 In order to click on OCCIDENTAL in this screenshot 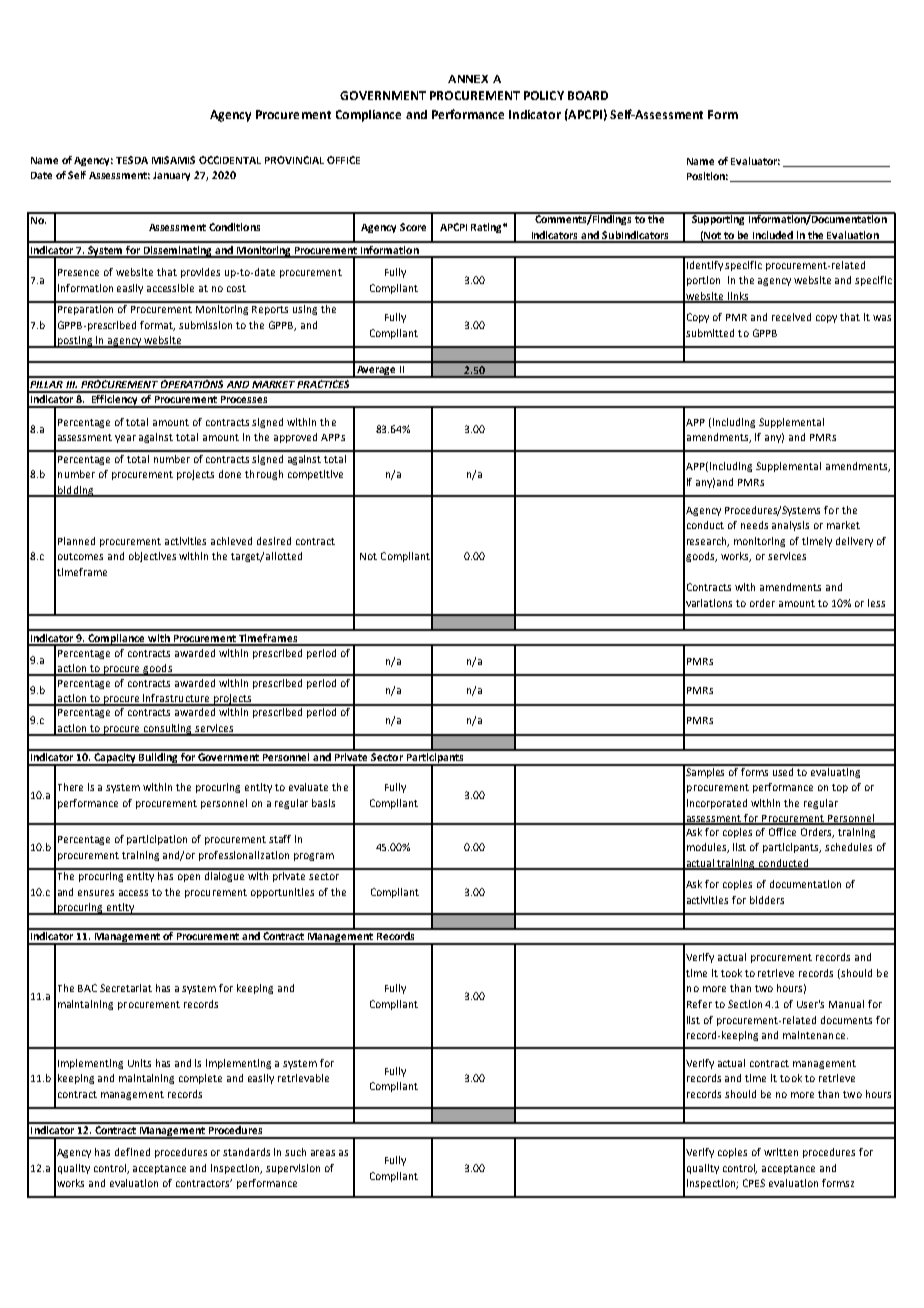, I will do `click(230, 160)`.
